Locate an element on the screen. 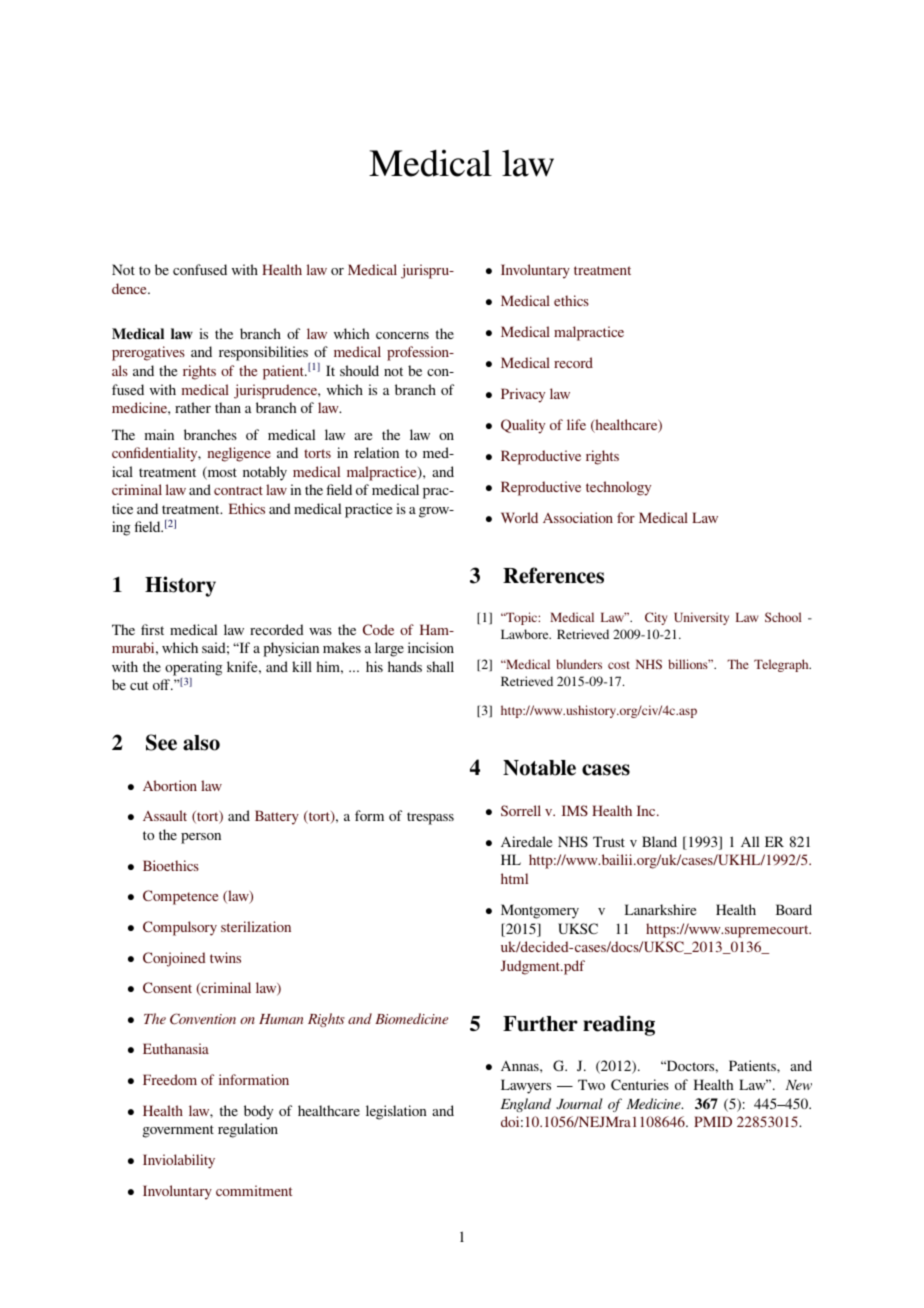  Board is located at coordinates (794, 909).
